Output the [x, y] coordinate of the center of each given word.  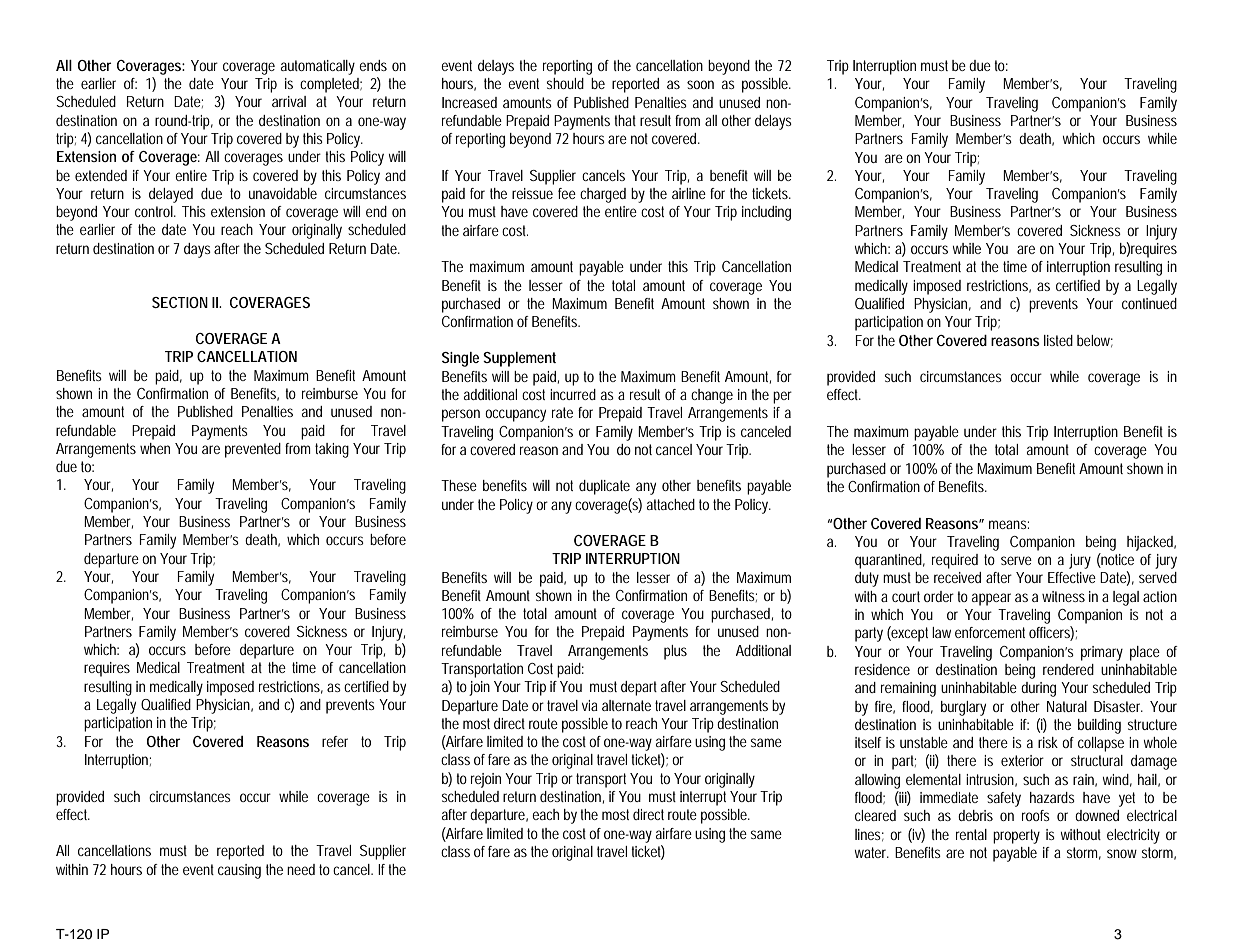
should [565, 83]
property [1016, 836]
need [301, 869]
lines [869, 835]
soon [700, 84]
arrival [289, 101]
